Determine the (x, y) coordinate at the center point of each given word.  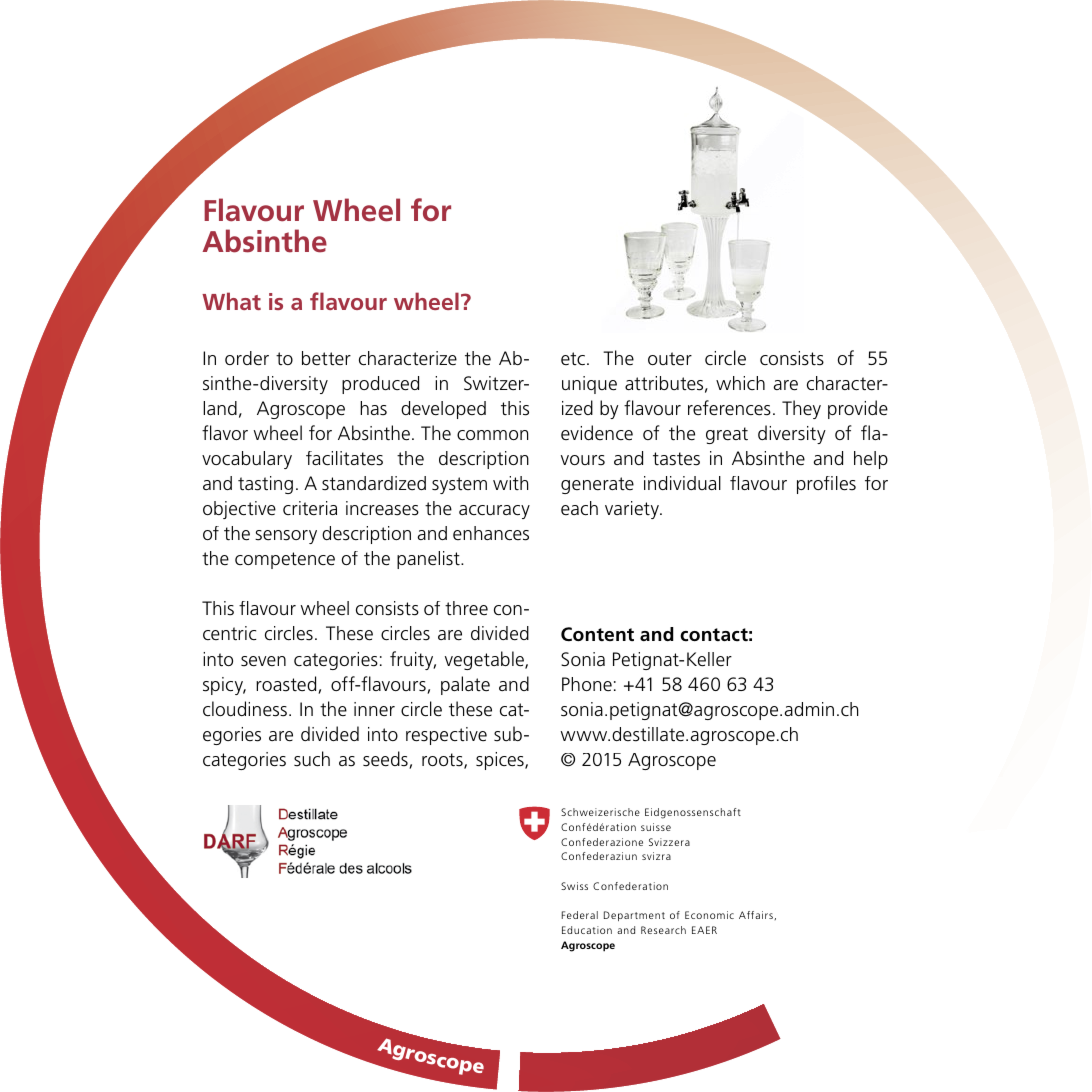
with (510, 483)
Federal (580, 915)
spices (501, 761)
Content (597, 634)
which (740, 383)
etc (573, 359)
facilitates (344, 458)
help (871, 460)
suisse (656, 827)
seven (263, 661)
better (326, 358)
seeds (386, 760)
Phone (587, 684)
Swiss (574, 886)
